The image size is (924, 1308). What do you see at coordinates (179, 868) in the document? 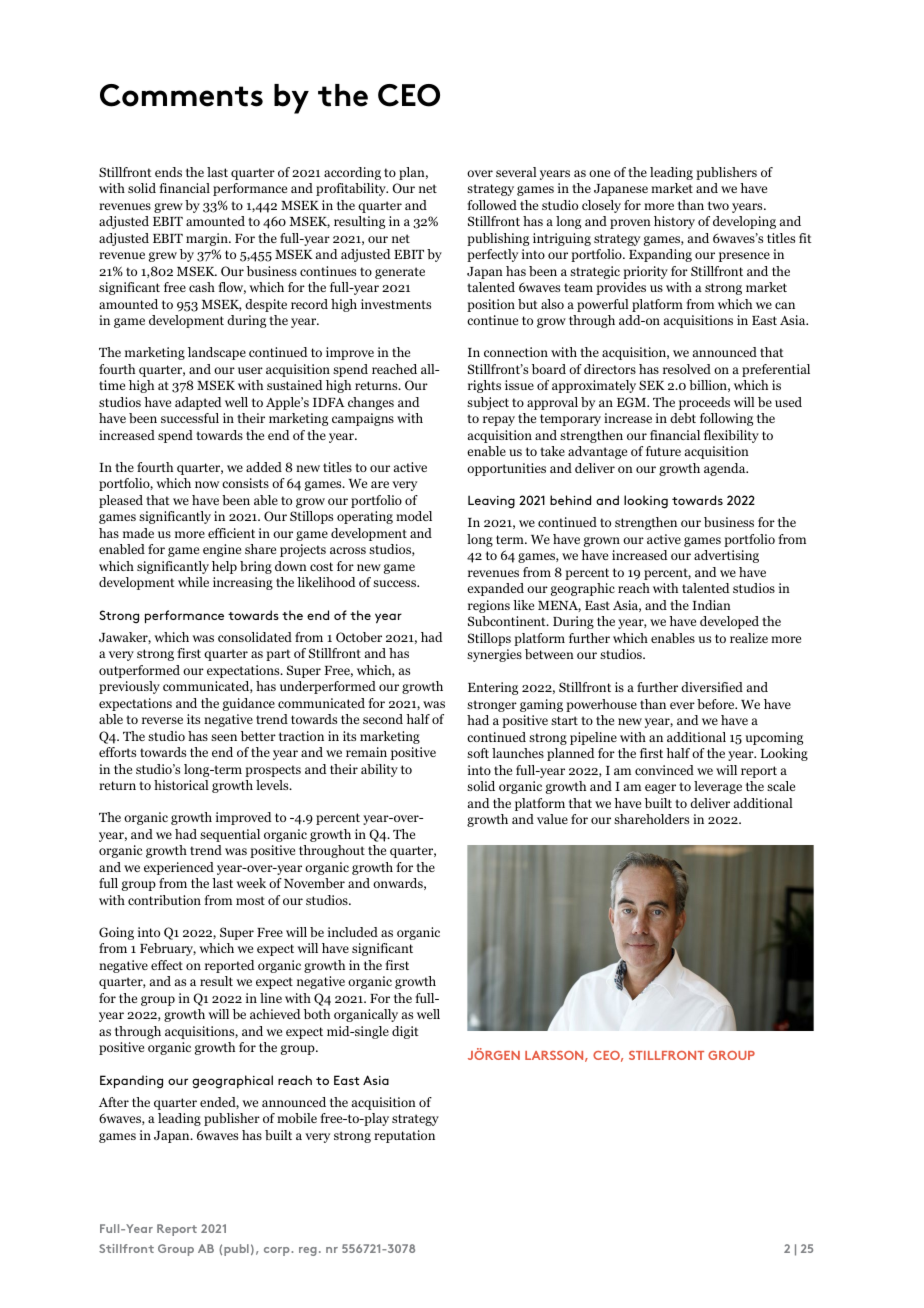
I see `experienced` at bounding box center [179, 868].
